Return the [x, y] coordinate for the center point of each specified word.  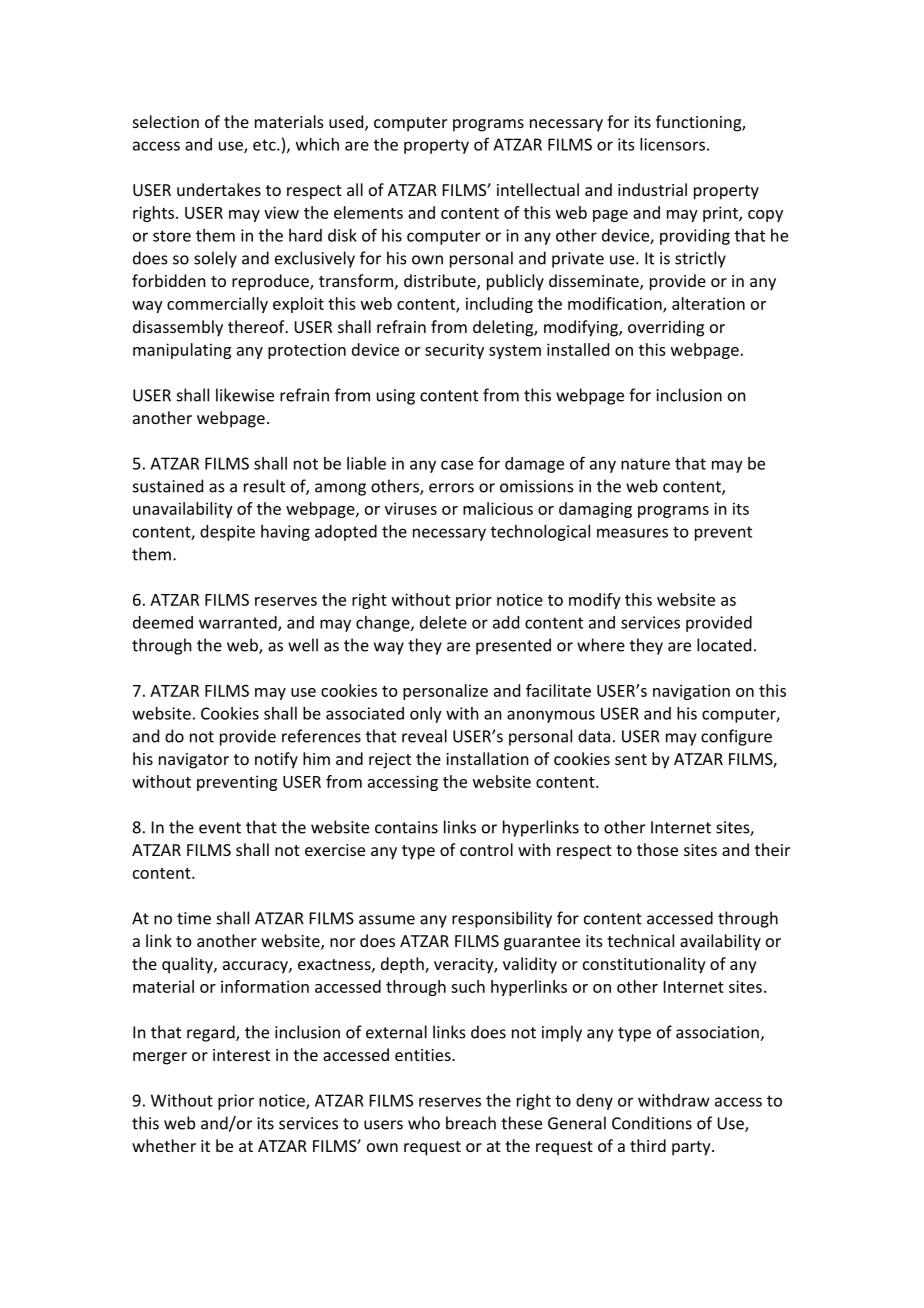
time [194, 918]
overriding [666, 328]
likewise [245, 395]
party [692, 1148]
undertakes [219, 189]
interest [241, 1055]
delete [443, 622]
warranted [239, 623]
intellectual [538, 189]
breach [471, 1123]
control [486, 849]
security [454, 351]
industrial [652, 189]
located [724, 645]
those [657, 849]
